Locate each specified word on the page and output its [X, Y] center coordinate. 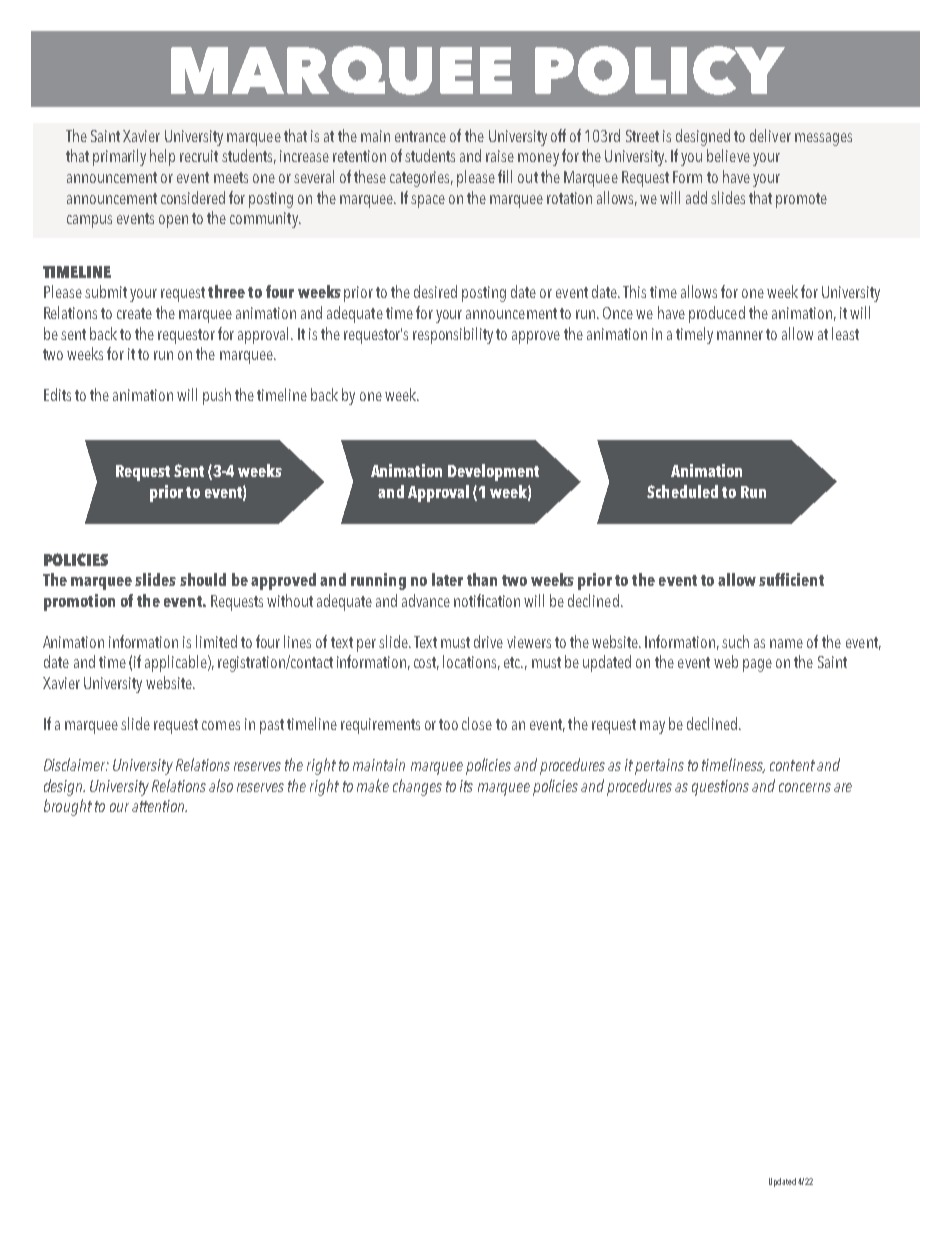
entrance [420, 136]
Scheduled [682, 491]
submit [106, 291]
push [217, 396]
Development [493, 472]
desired [435, 291]
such [735, 641]
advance [426, 600]
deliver [770, 135]
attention [159, 806]
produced [717, 314]
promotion [79, 602]
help [162, 157]
